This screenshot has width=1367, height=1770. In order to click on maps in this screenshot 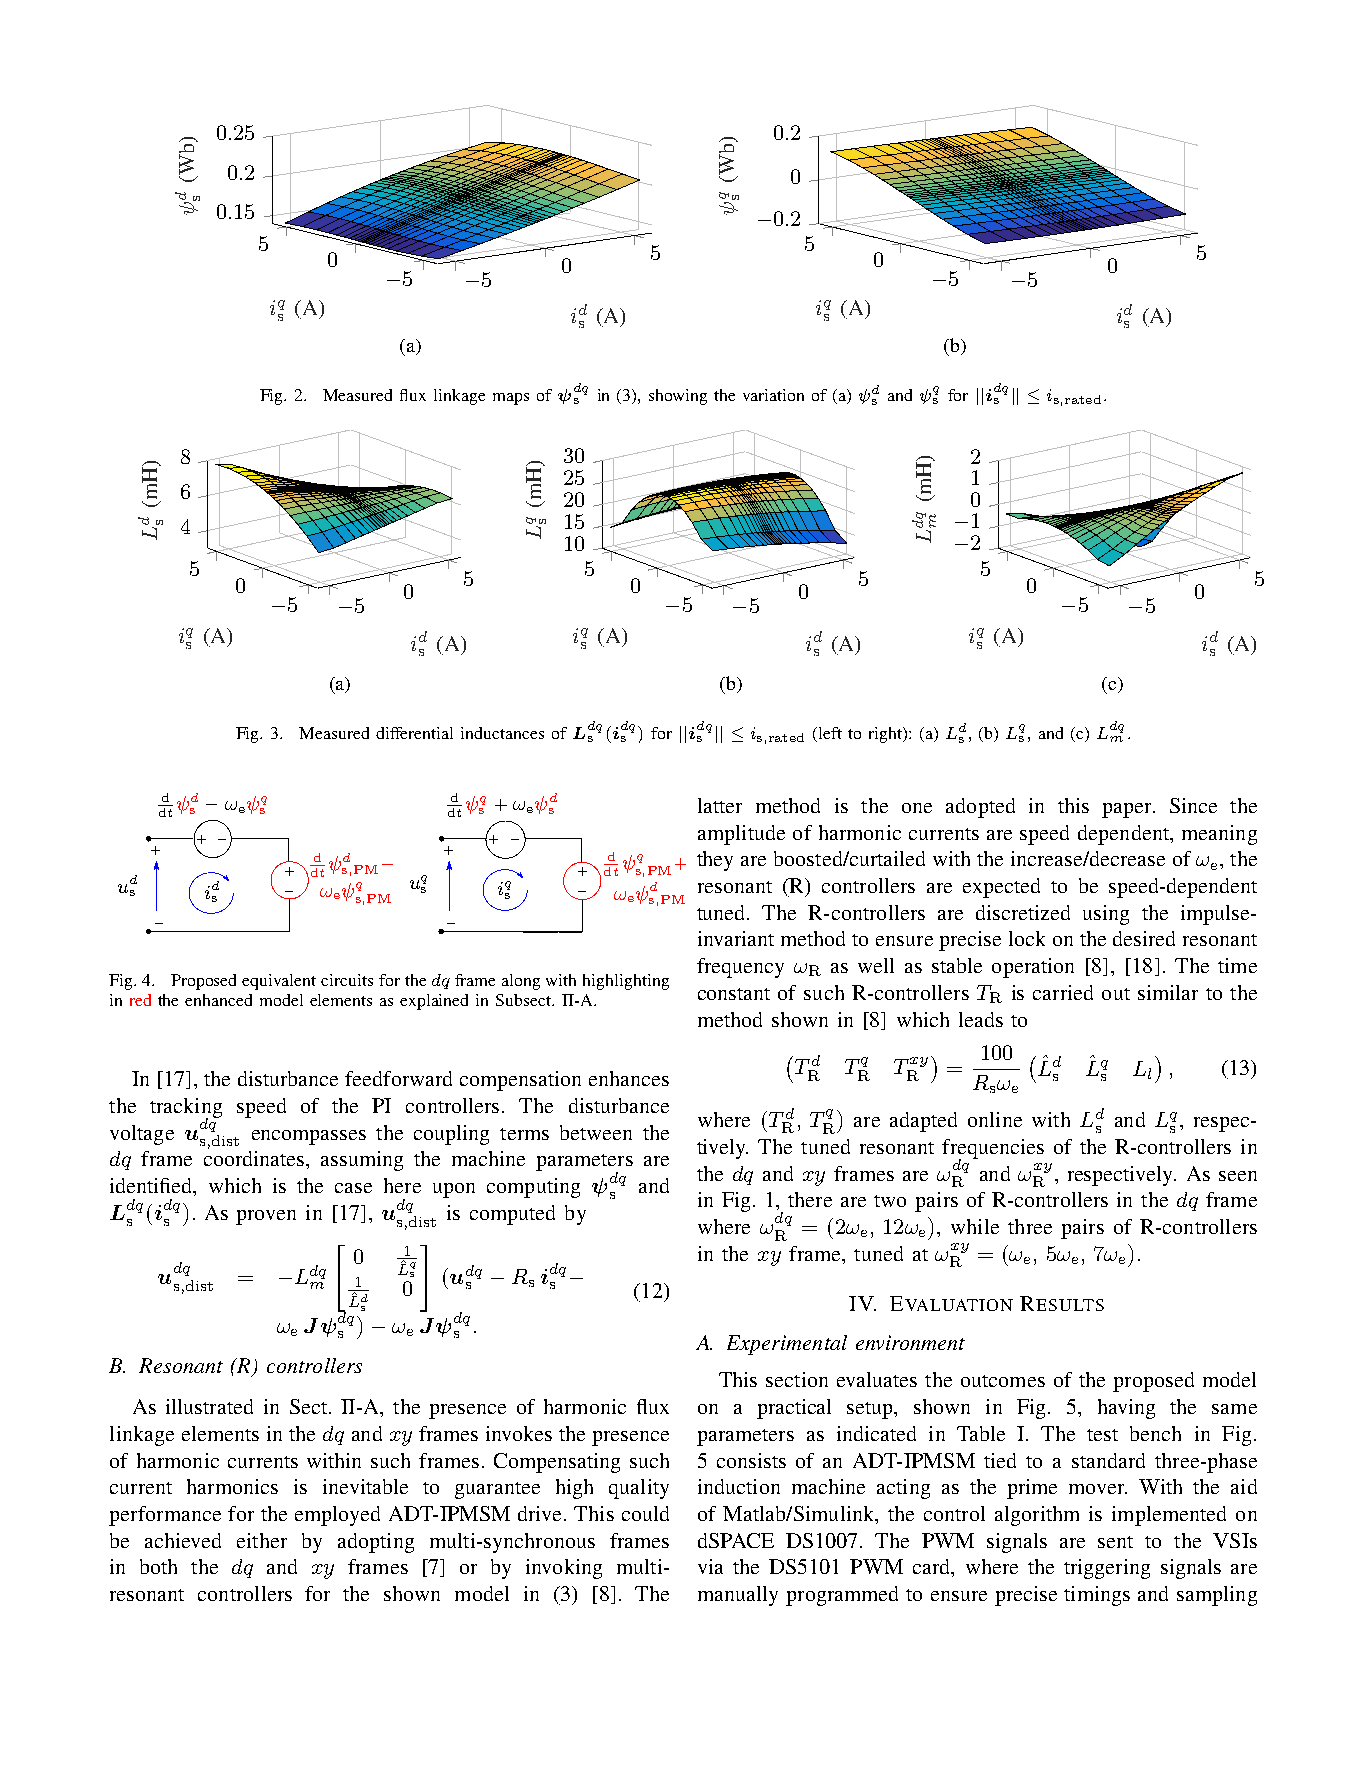, I will do `click(511, 399)`.
